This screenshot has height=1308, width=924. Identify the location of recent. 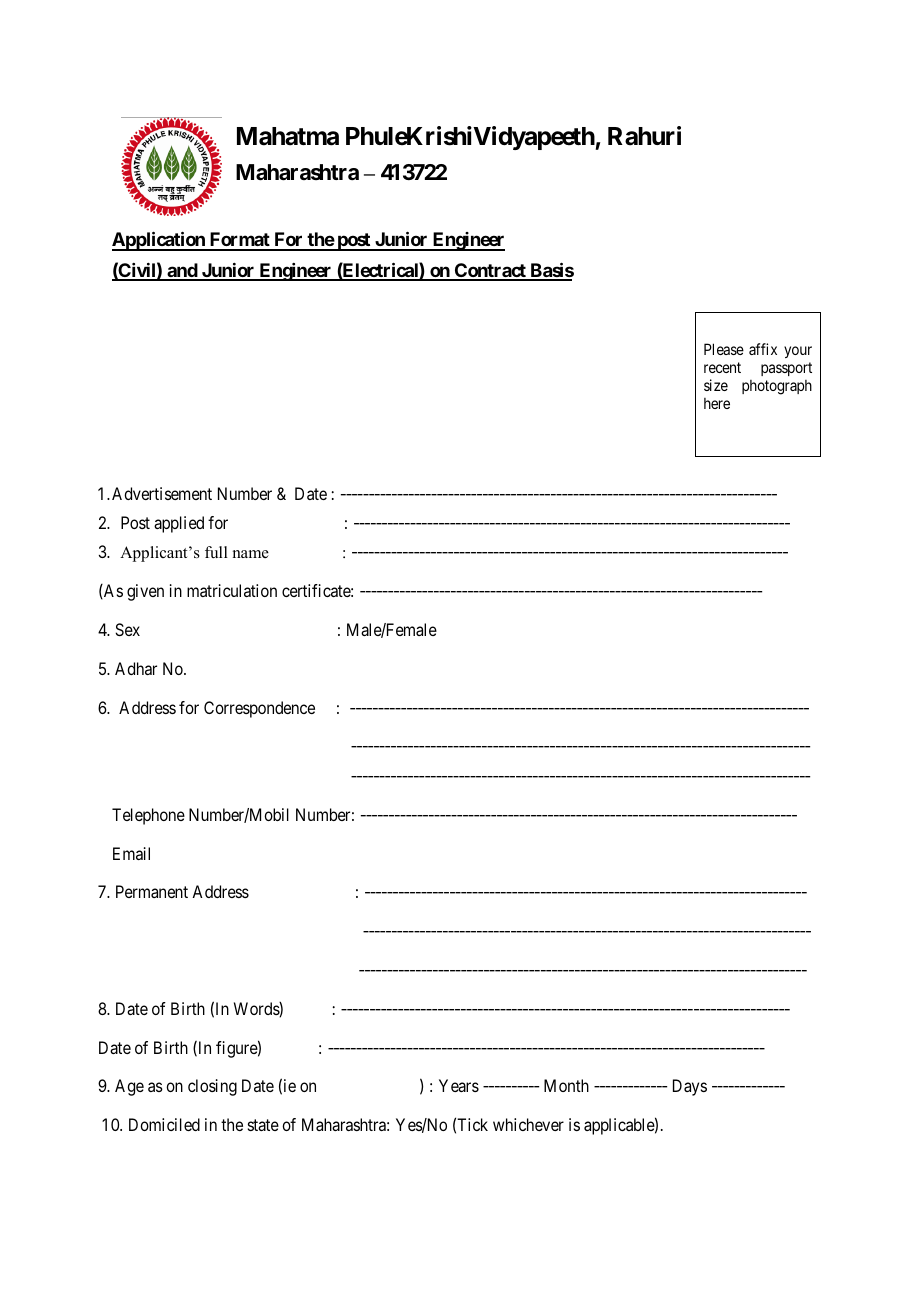
(722, 367).
